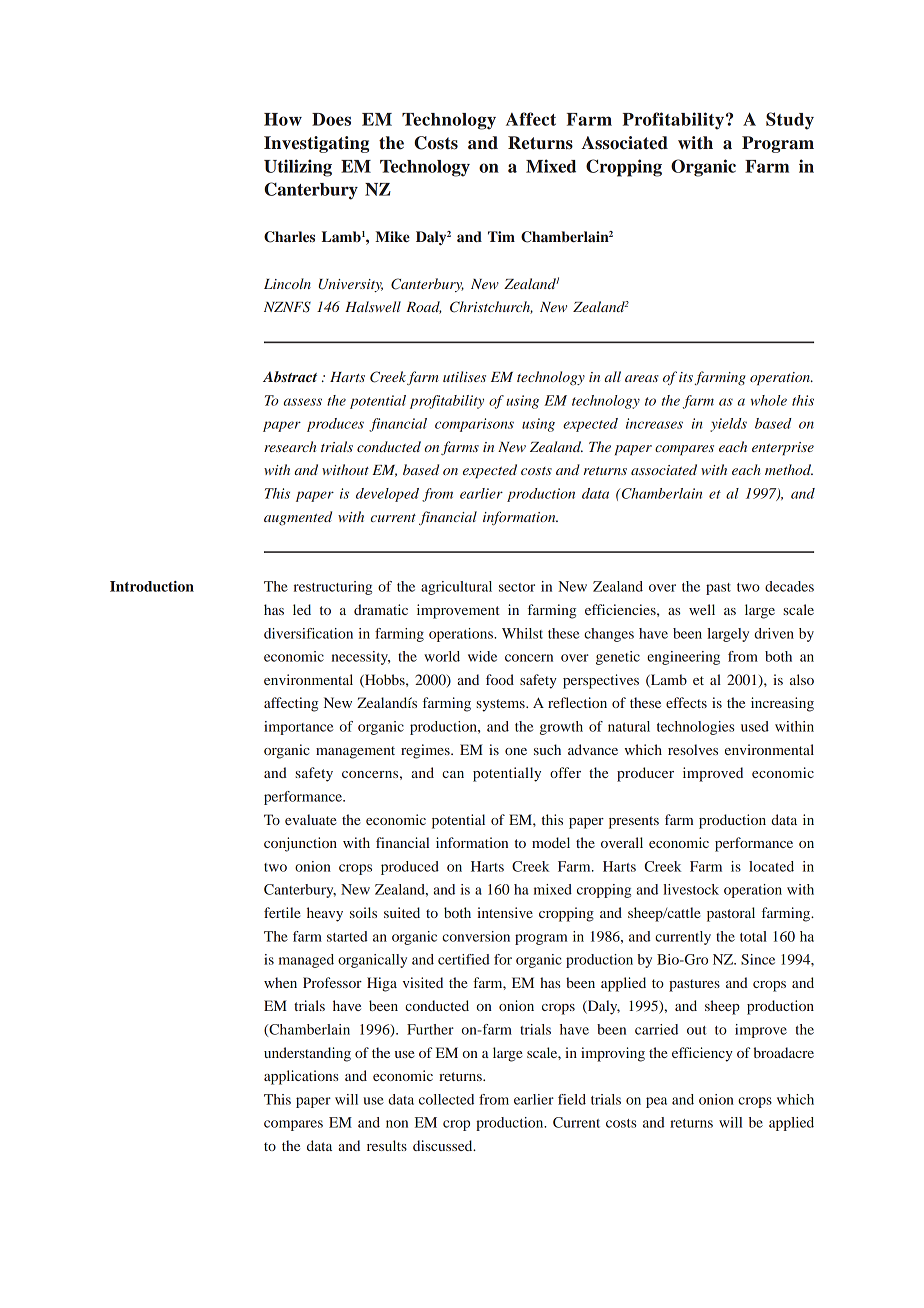 The height and width of the image is (1308, 924). What do you see at coordinates (446, 1099) in the image?
I see `collected` at bounding box center [446, 1099].
